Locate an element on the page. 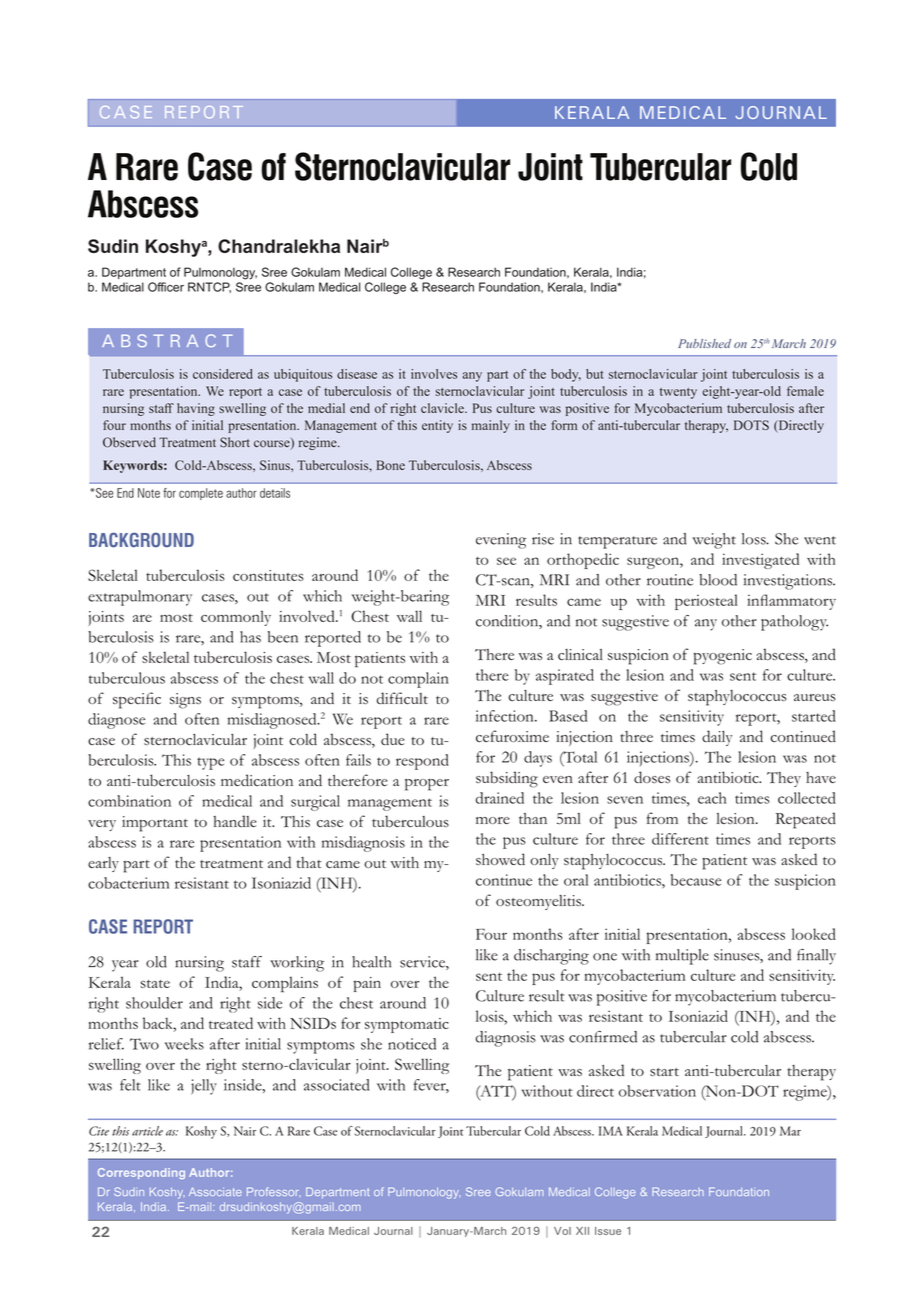 The image size is (924, 1308). type is located at coordinates (210, 763).
